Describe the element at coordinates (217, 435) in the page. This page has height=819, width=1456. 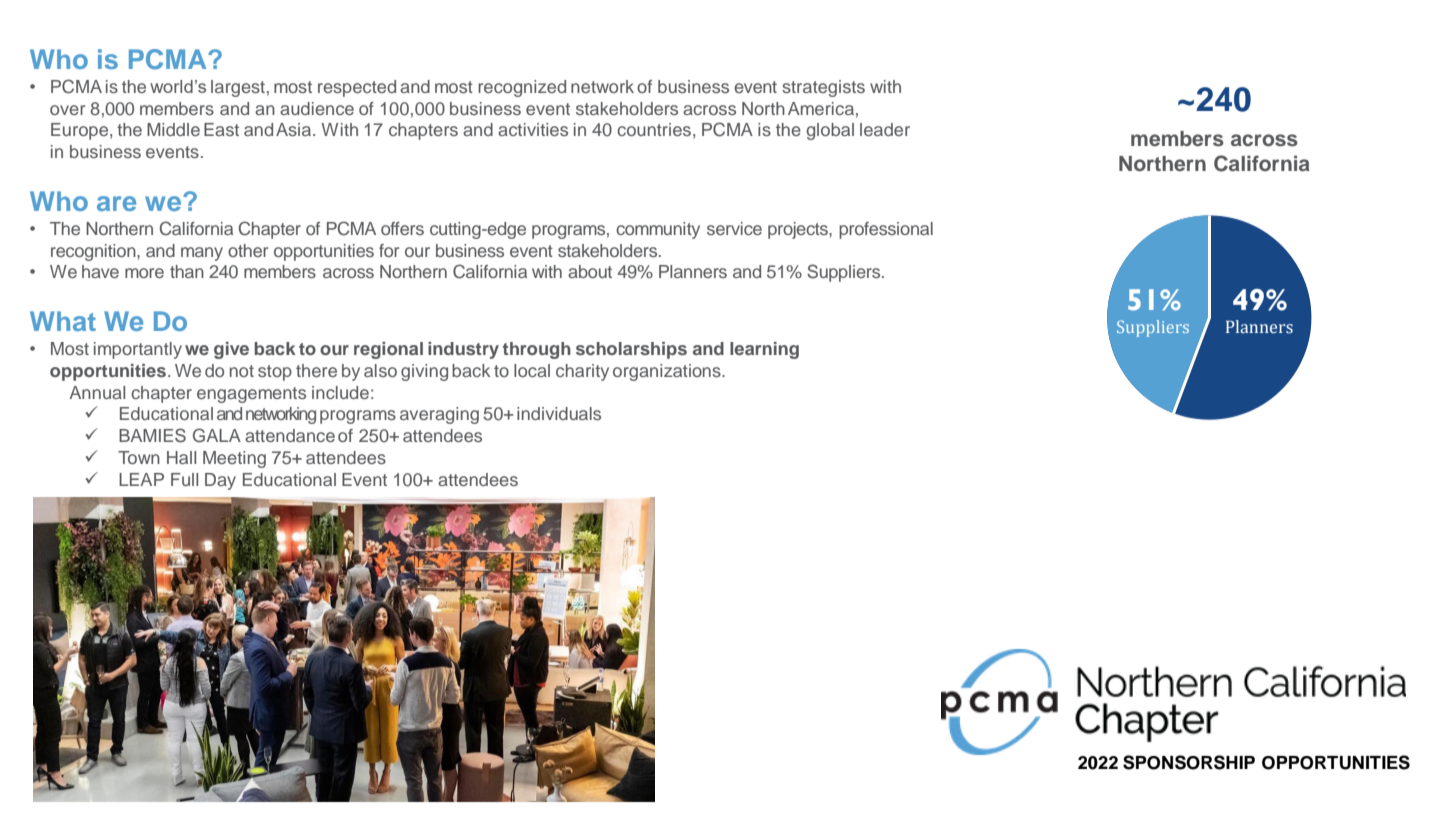
I see `GALA` at that location.
